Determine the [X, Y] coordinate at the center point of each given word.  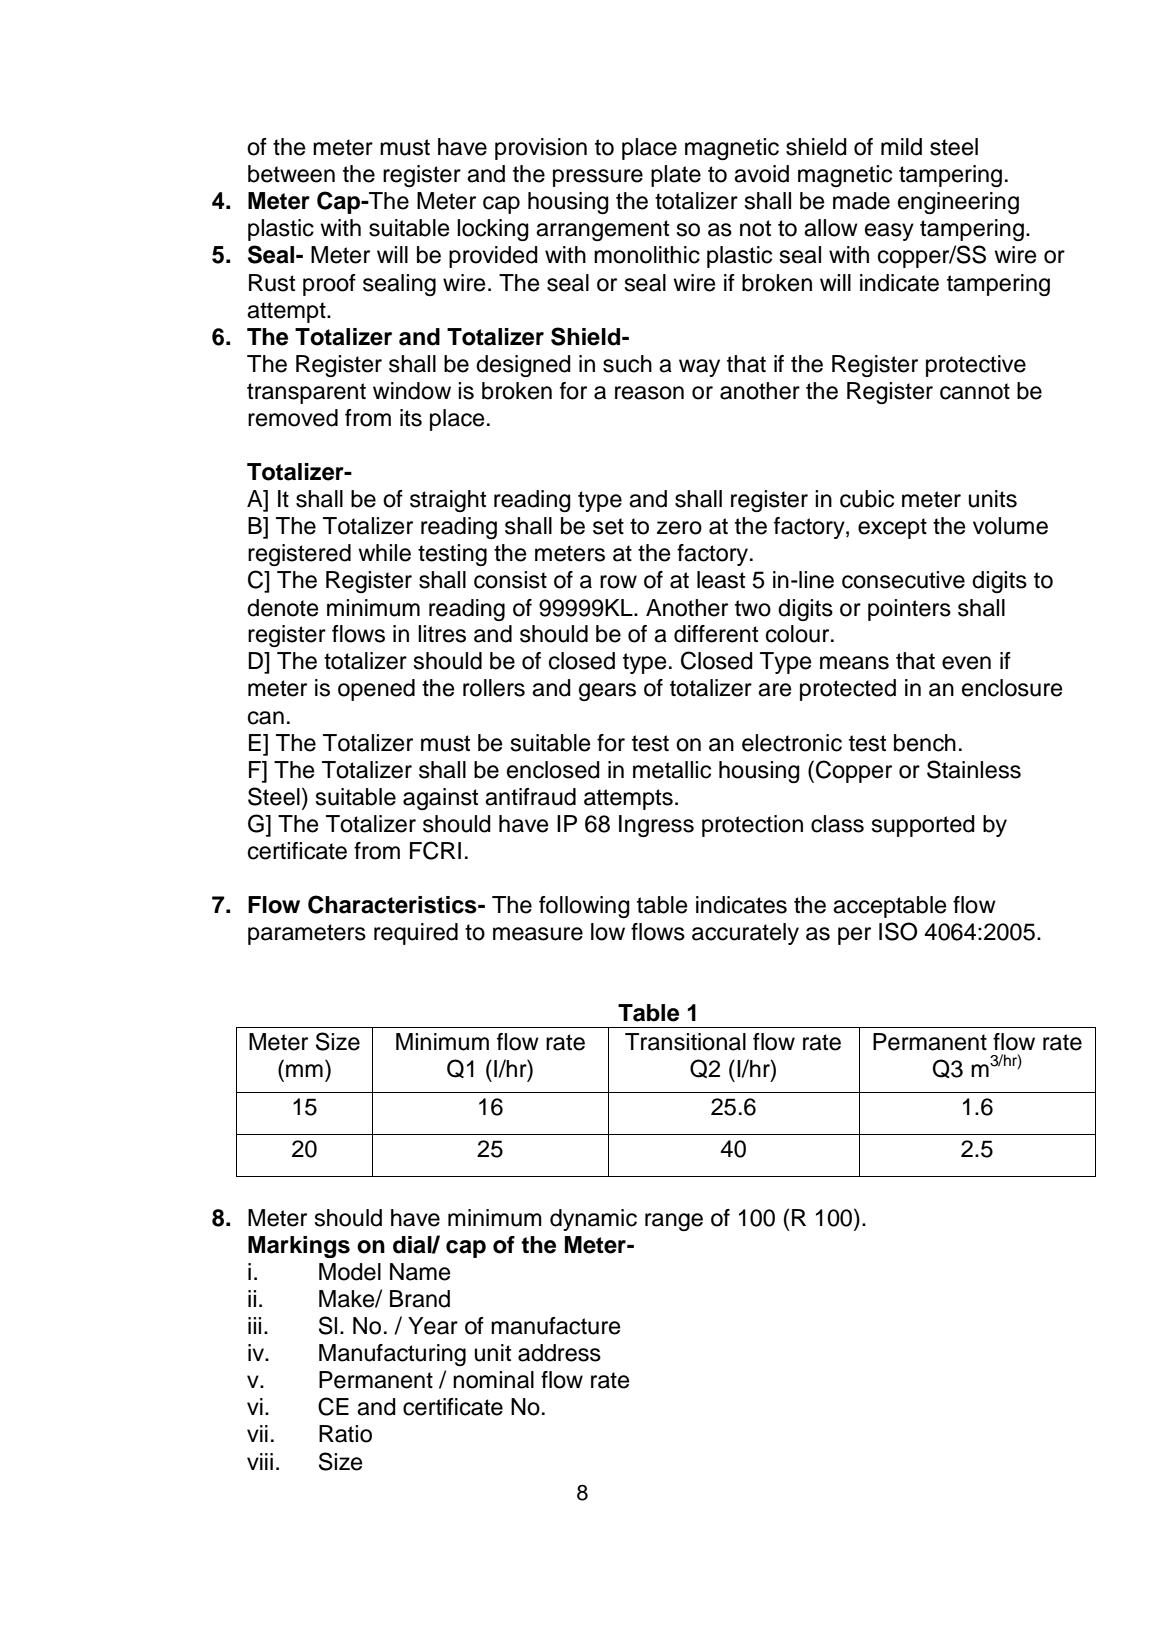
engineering [958, 203]
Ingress [656, 826]
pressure [598, 178]
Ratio [345, 1434]
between [291, 174]
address [559, 1353]
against [440, 799]
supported [923, 826]
